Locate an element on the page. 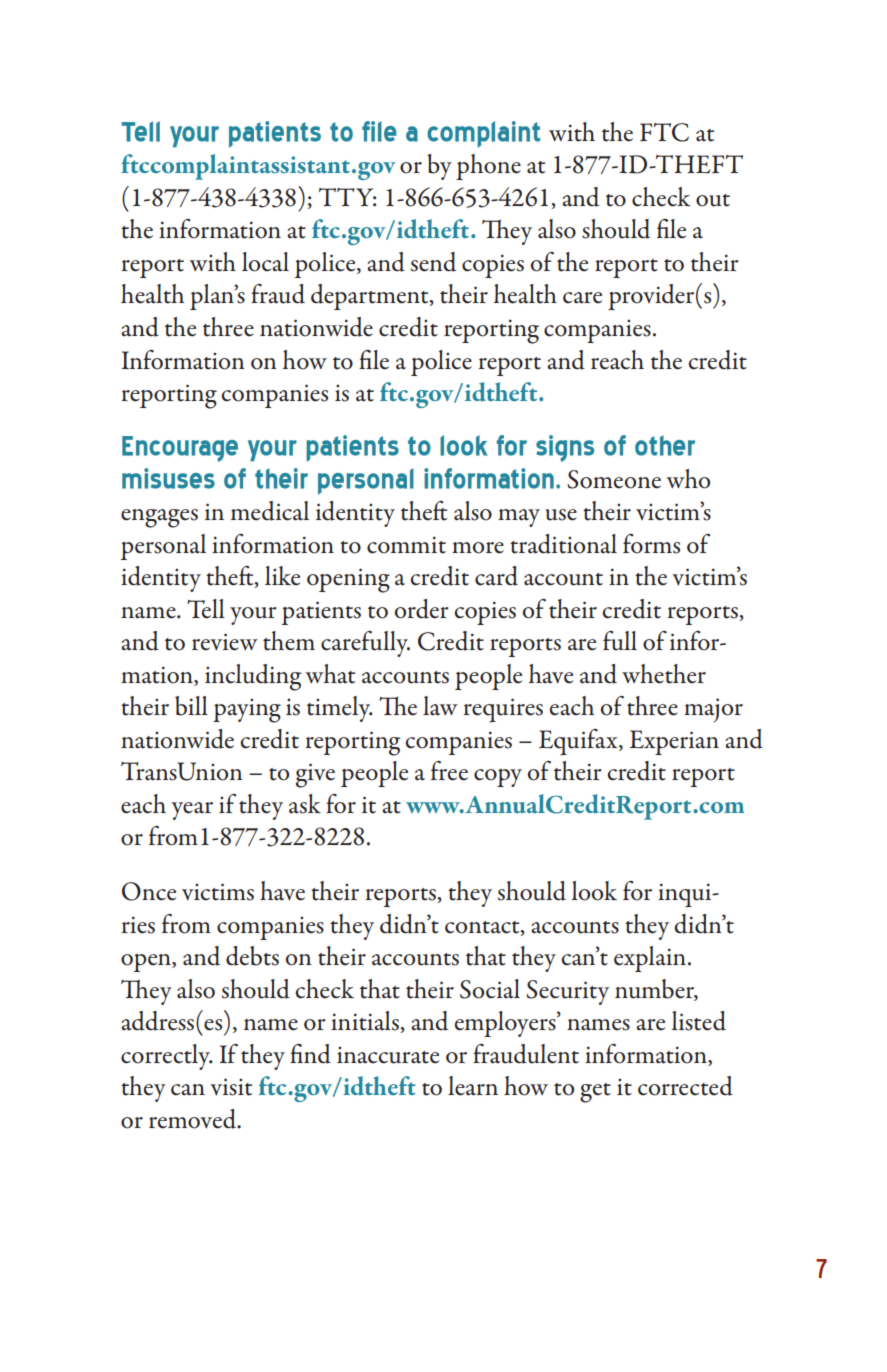  Social is located at coordinates (490, 989).
